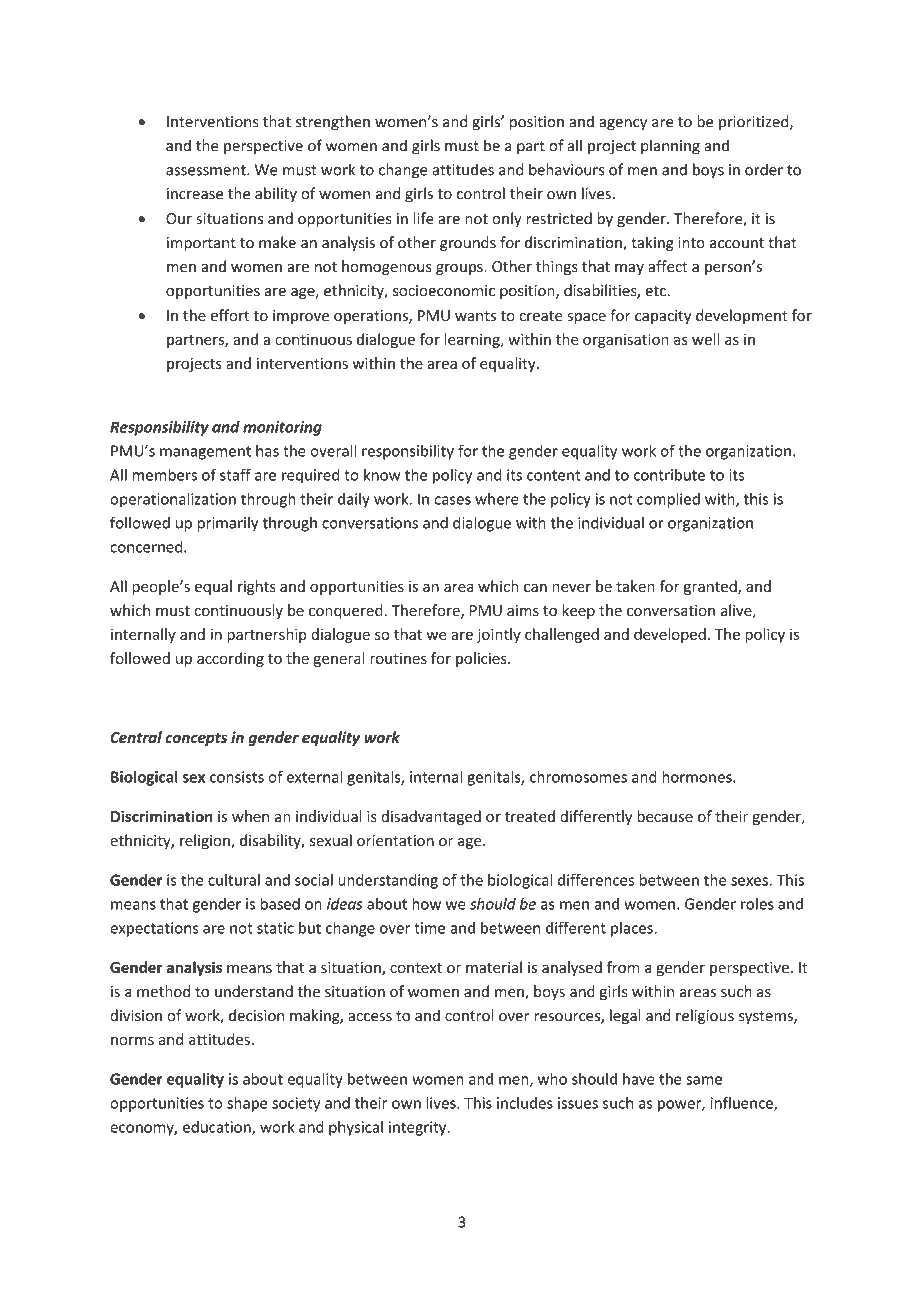 The height and width of the document is (1308, 924). I want to click on disadvantaged, so click(431, 817).
